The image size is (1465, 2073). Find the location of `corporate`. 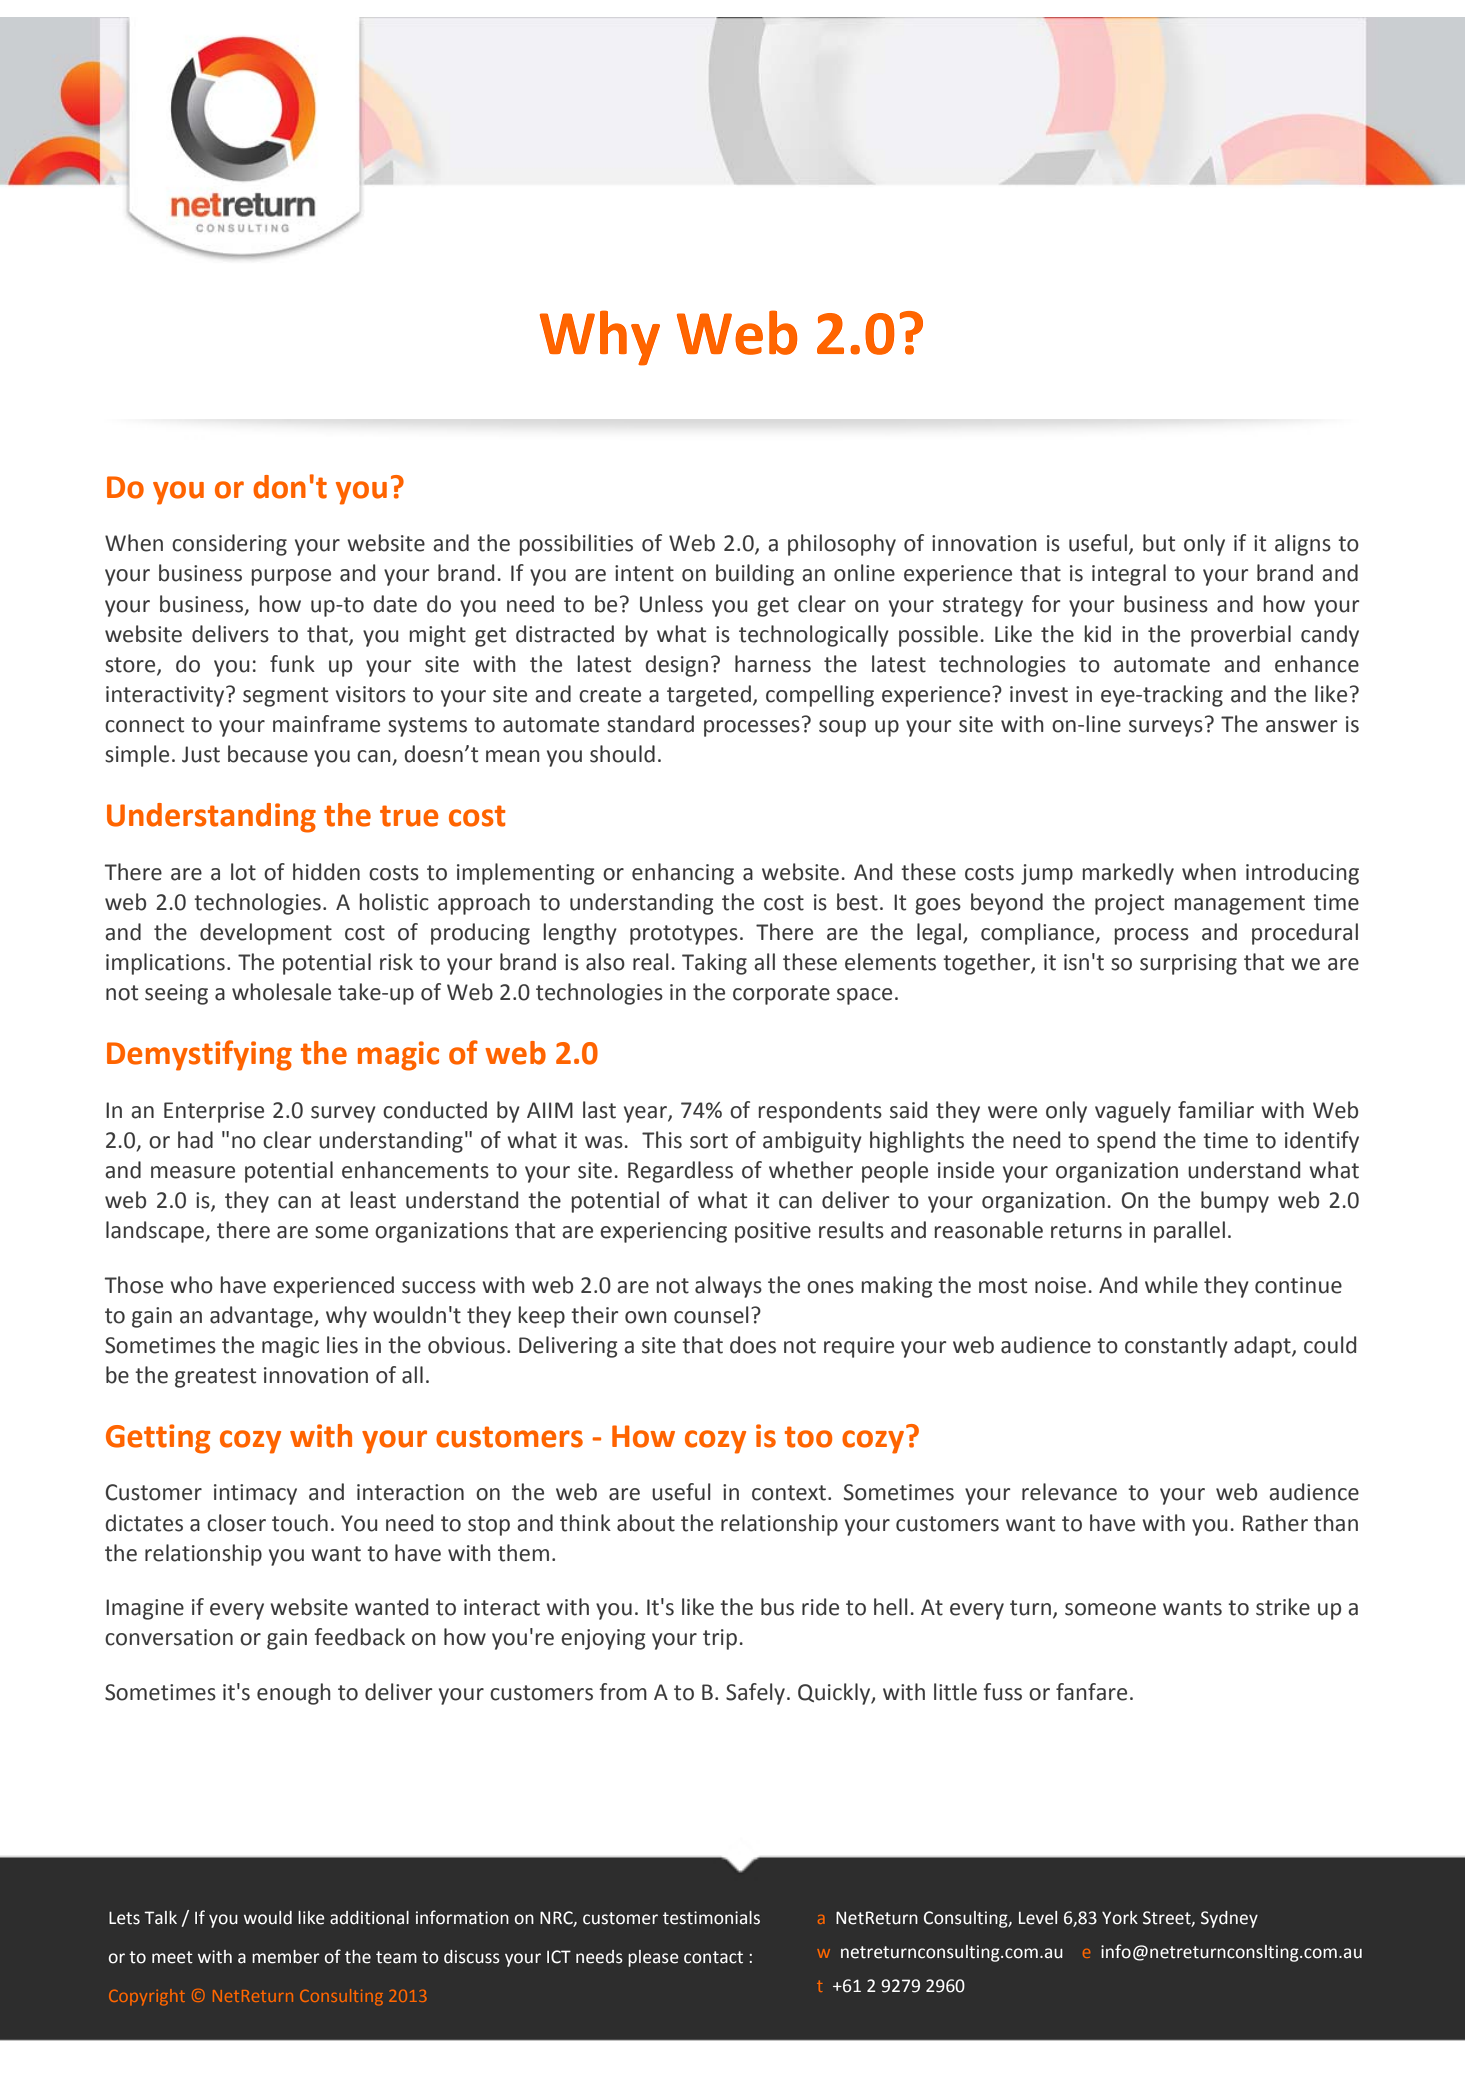

corporate is located at coordinates (781, 995).
